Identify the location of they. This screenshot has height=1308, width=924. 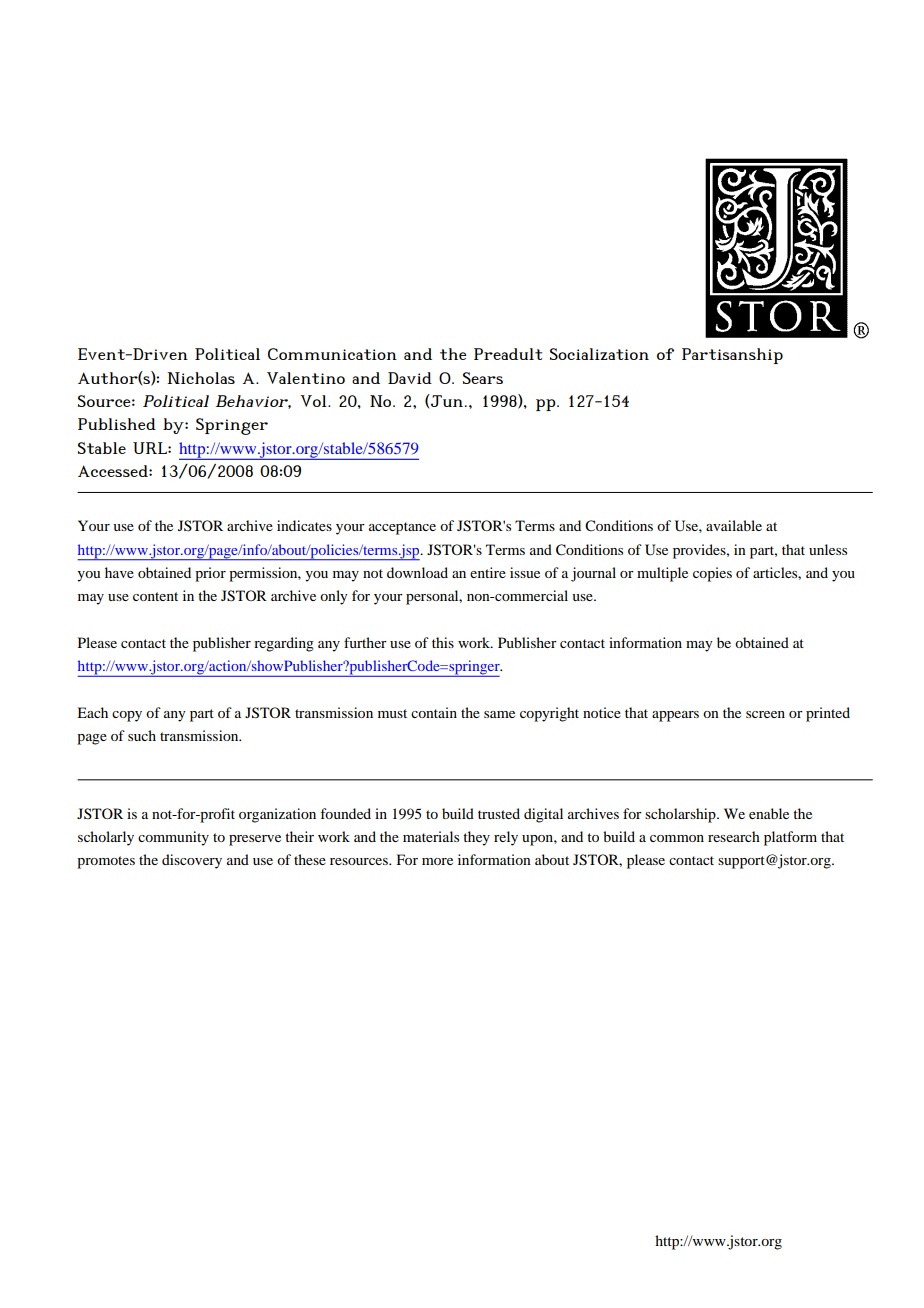
(476, 838).
